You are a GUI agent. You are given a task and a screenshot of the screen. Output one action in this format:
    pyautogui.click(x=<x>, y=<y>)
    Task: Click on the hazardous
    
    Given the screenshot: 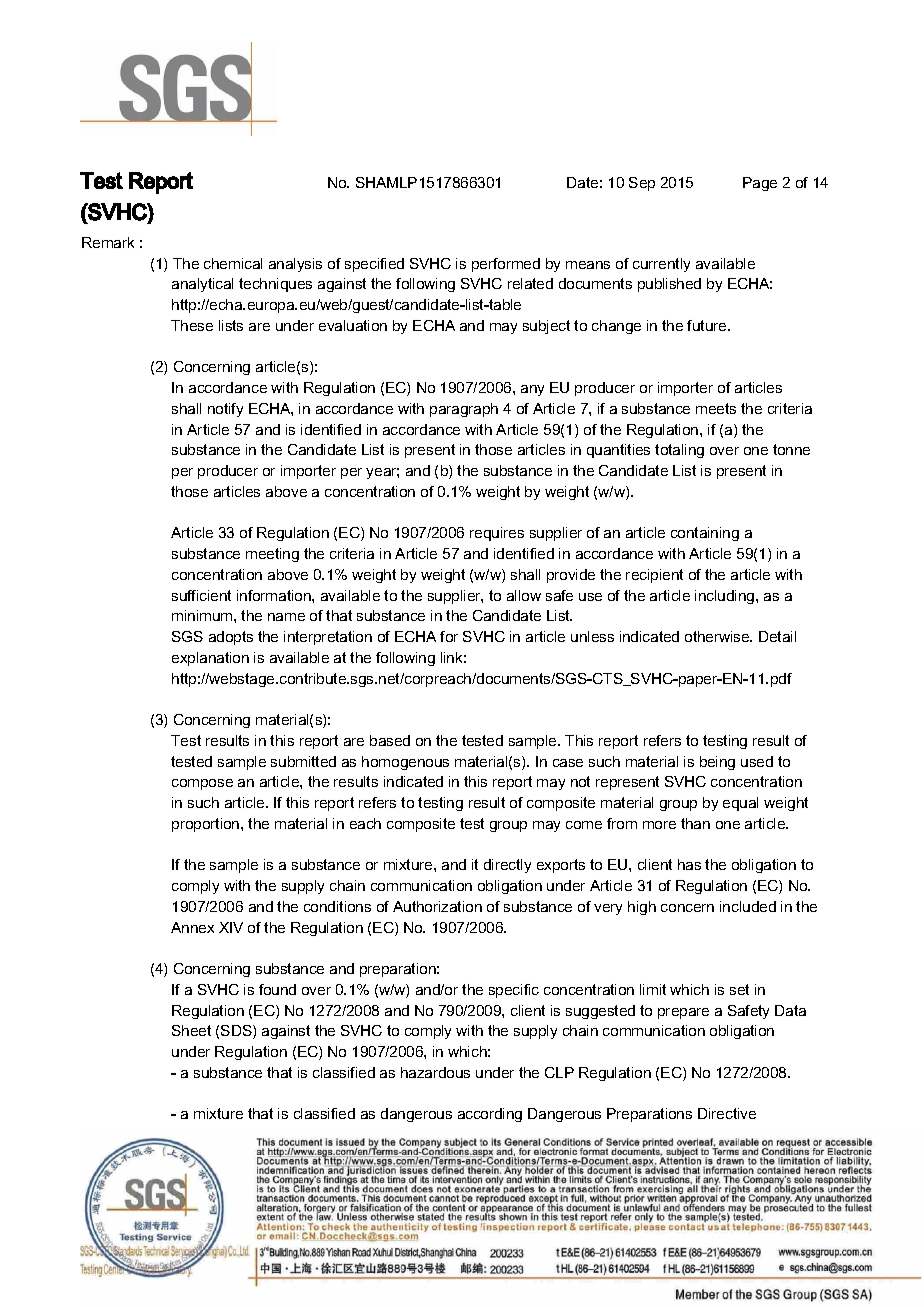 What is the action you would take?
    pyautogui.click(x=435, y=1072)
